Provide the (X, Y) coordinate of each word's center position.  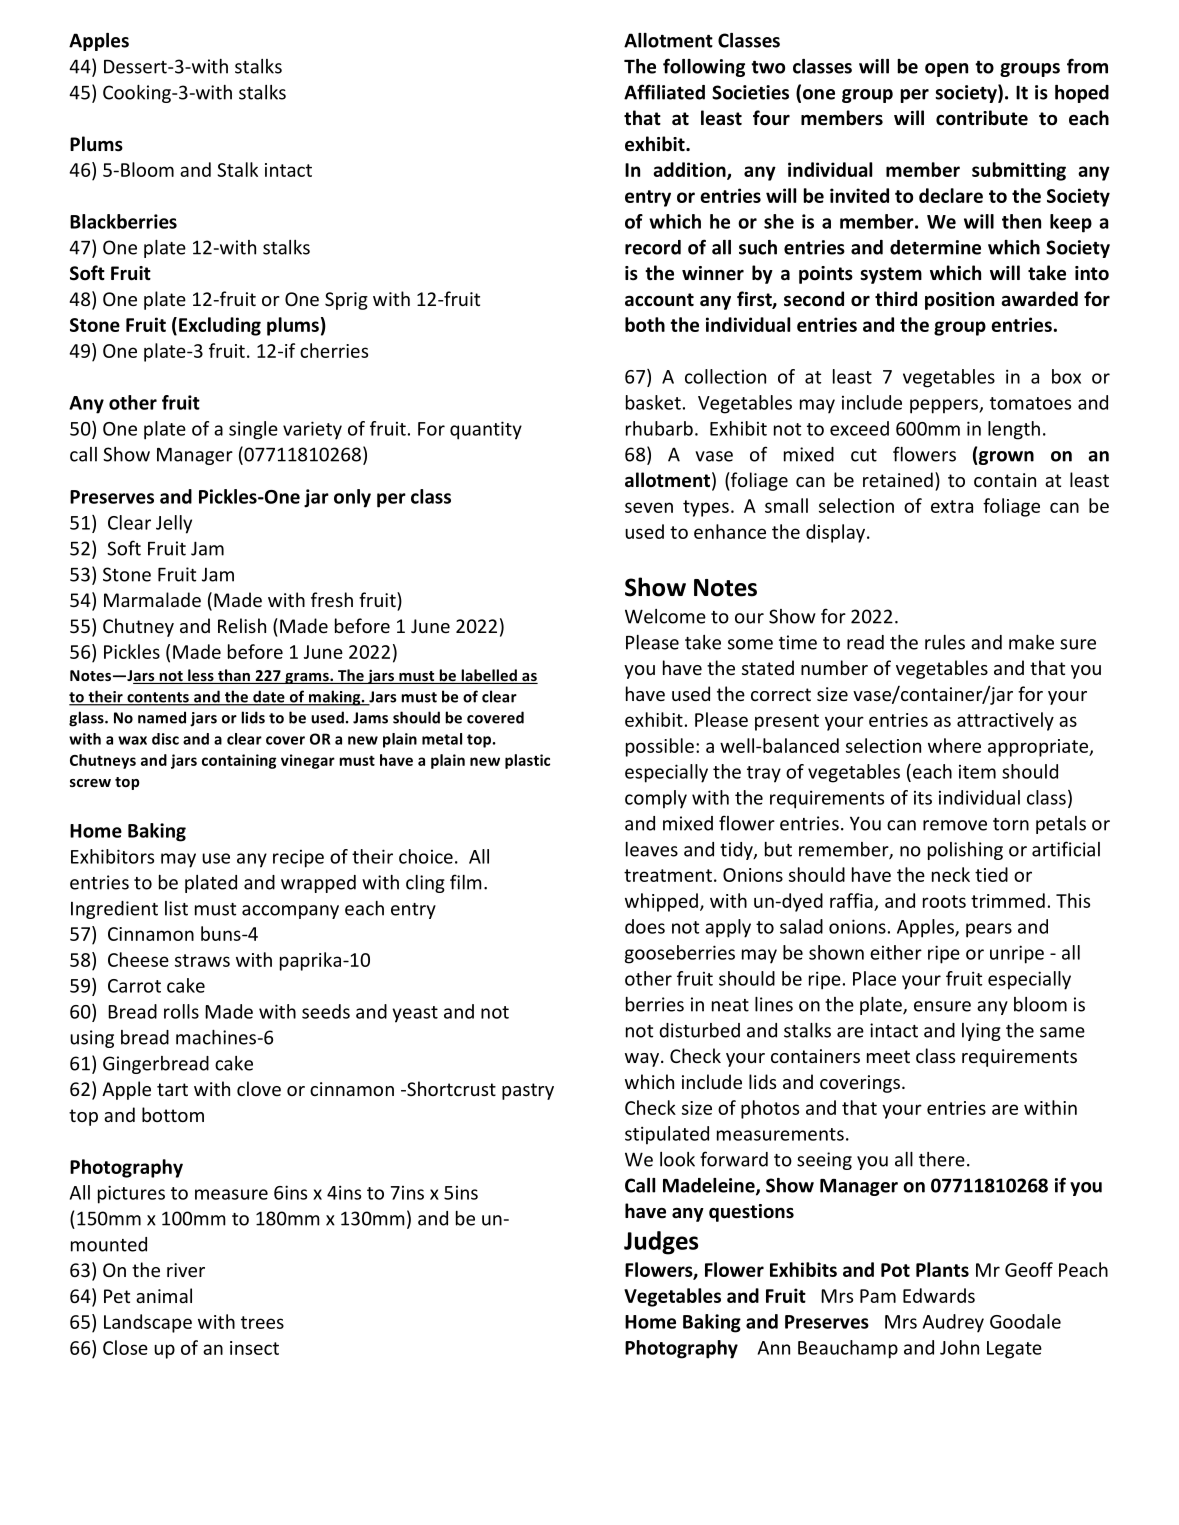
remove (955, 825)
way (642, 1060)
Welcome (665, 616)
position (959, 301)
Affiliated (664, 92)
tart (172, 1089)
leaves (652, 849)
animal (164, 1295)
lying (981, 1032)
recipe (298, 859)
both (645, 324)
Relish (242, 625)
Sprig (346, 301)
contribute (982, 118)
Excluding (220, 326)
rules (945, 642)
